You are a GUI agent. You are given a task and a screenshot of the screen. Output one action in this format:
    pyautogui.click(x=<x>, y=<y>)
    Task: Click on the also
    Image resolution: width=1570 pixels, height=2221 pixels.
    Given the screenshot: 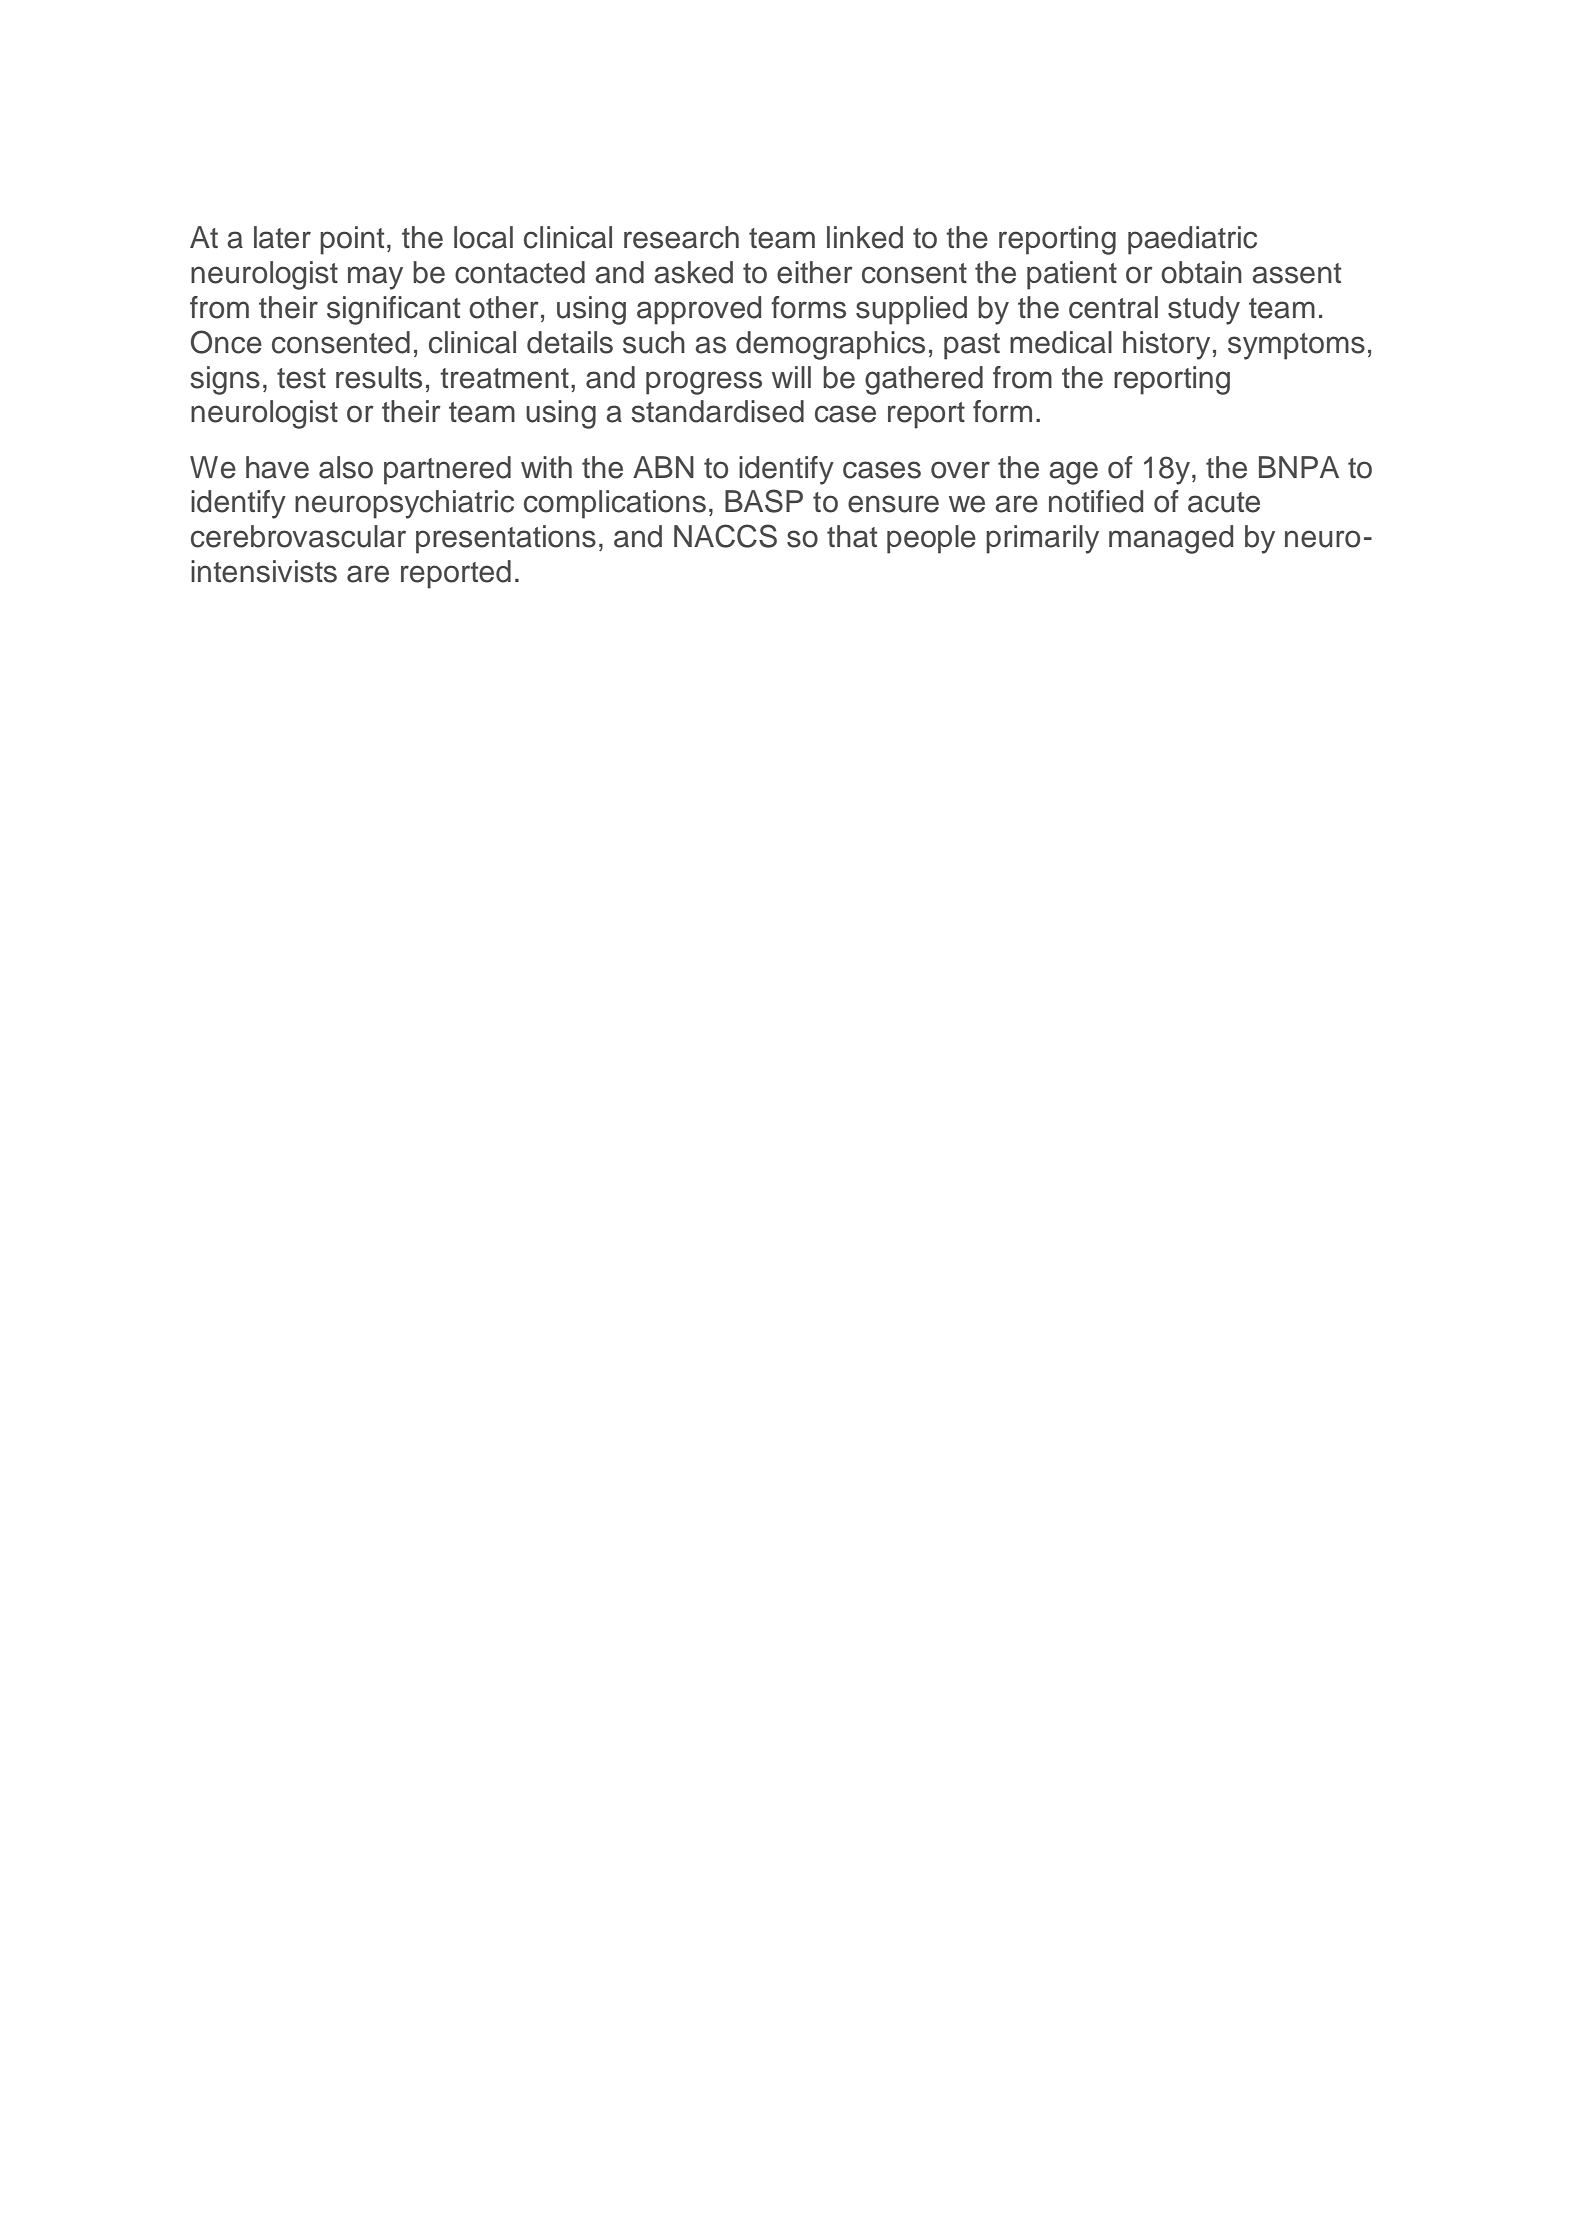 What is the action you would take?
    pyautogui.click(x=346, y=467)
